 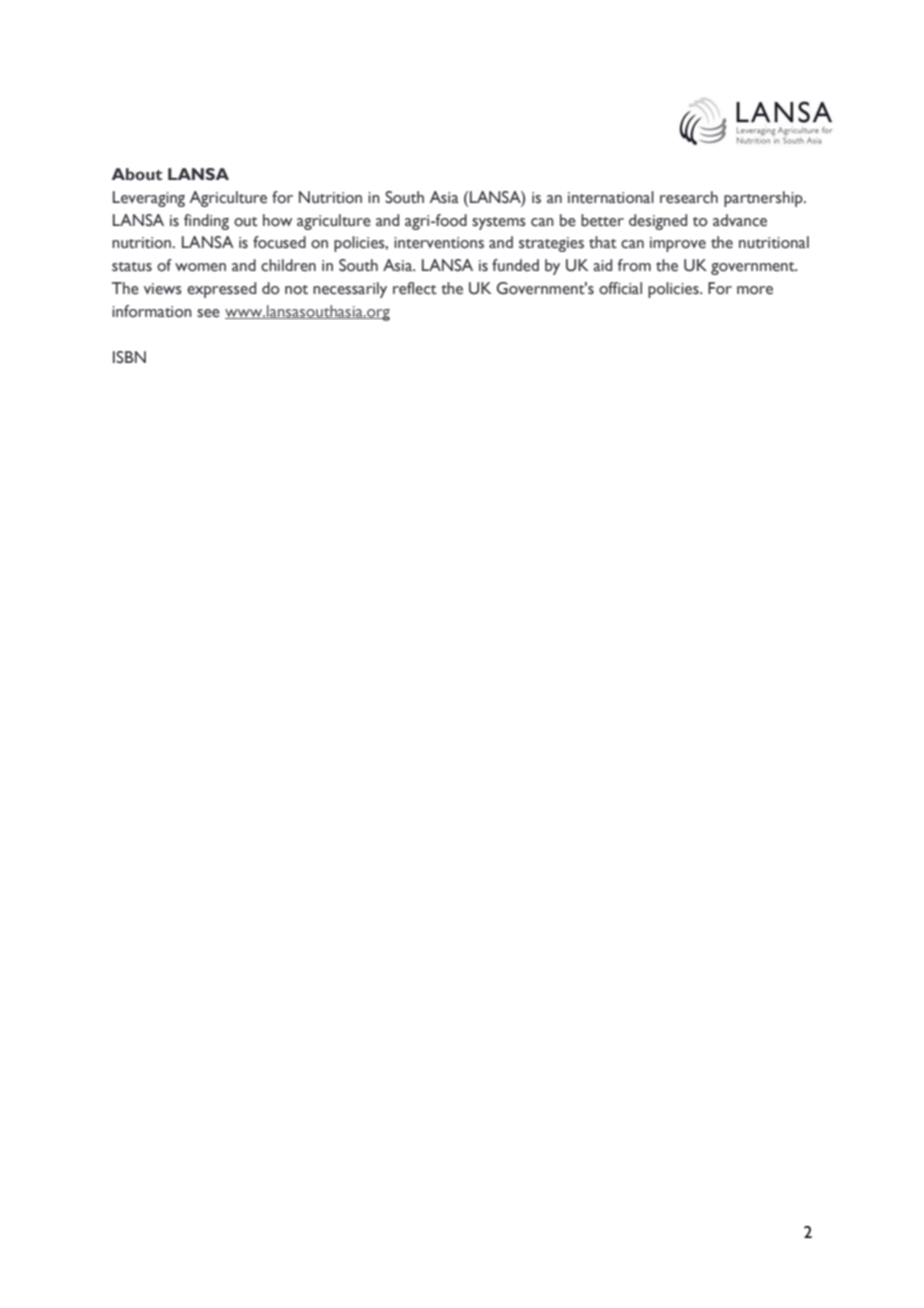 I want to click on more, so click(x=755, y=290).
